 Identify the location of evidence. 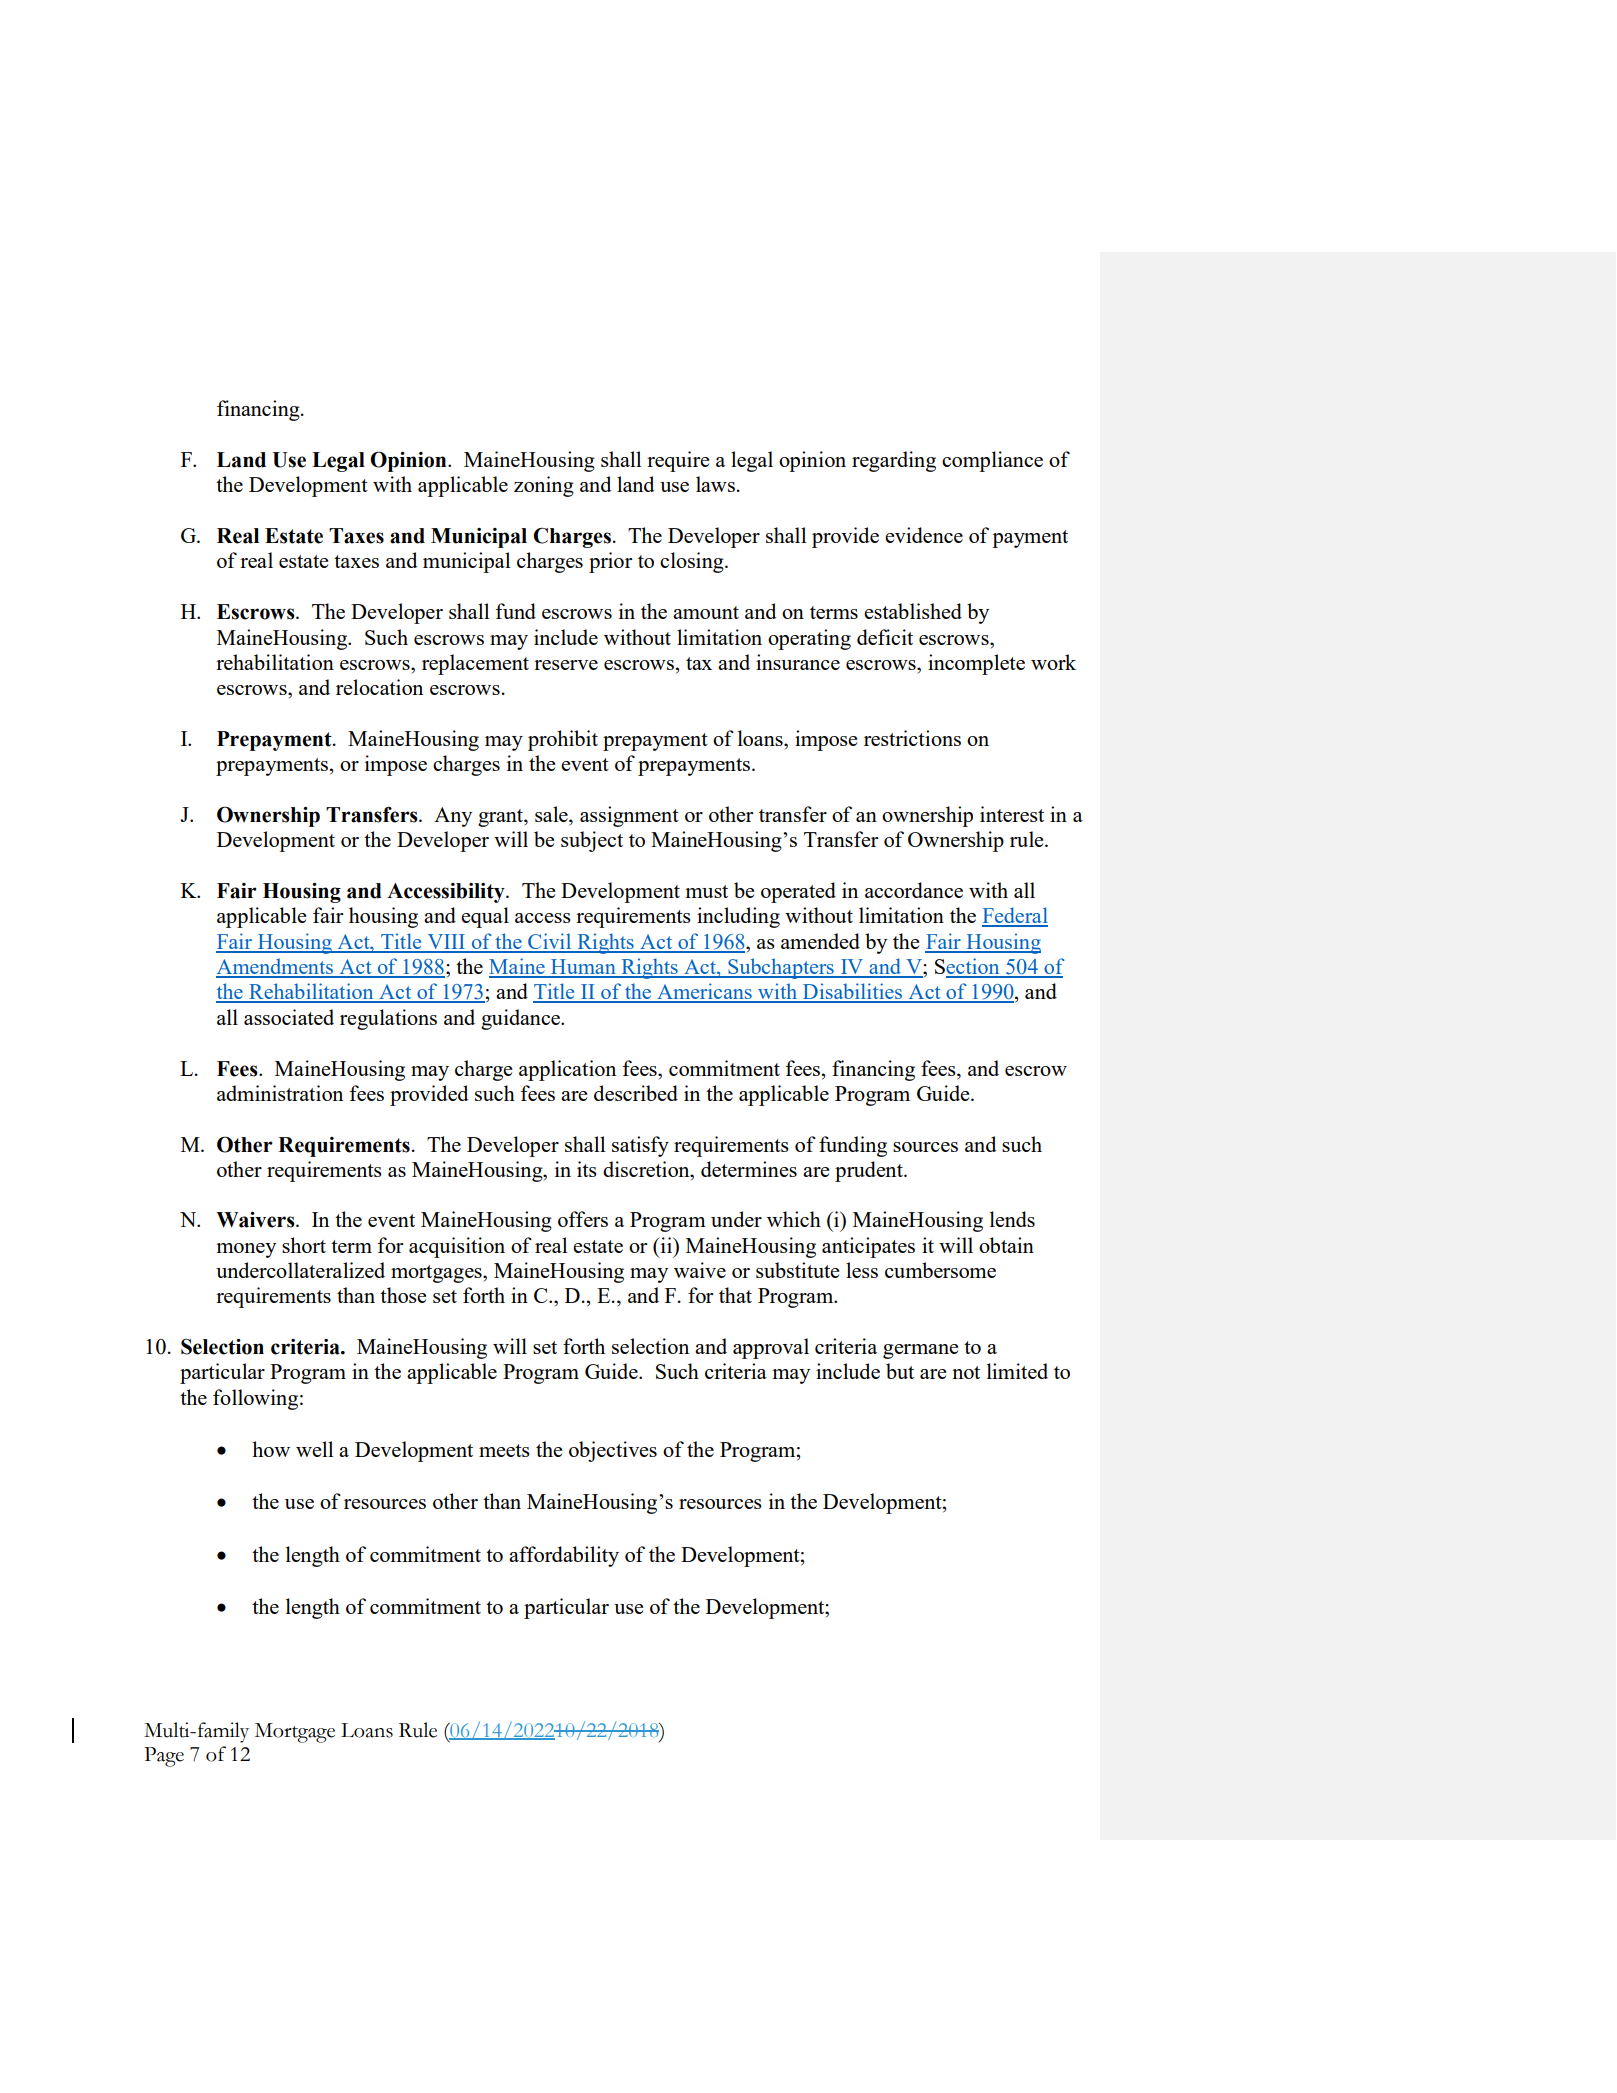
(924, 535).
